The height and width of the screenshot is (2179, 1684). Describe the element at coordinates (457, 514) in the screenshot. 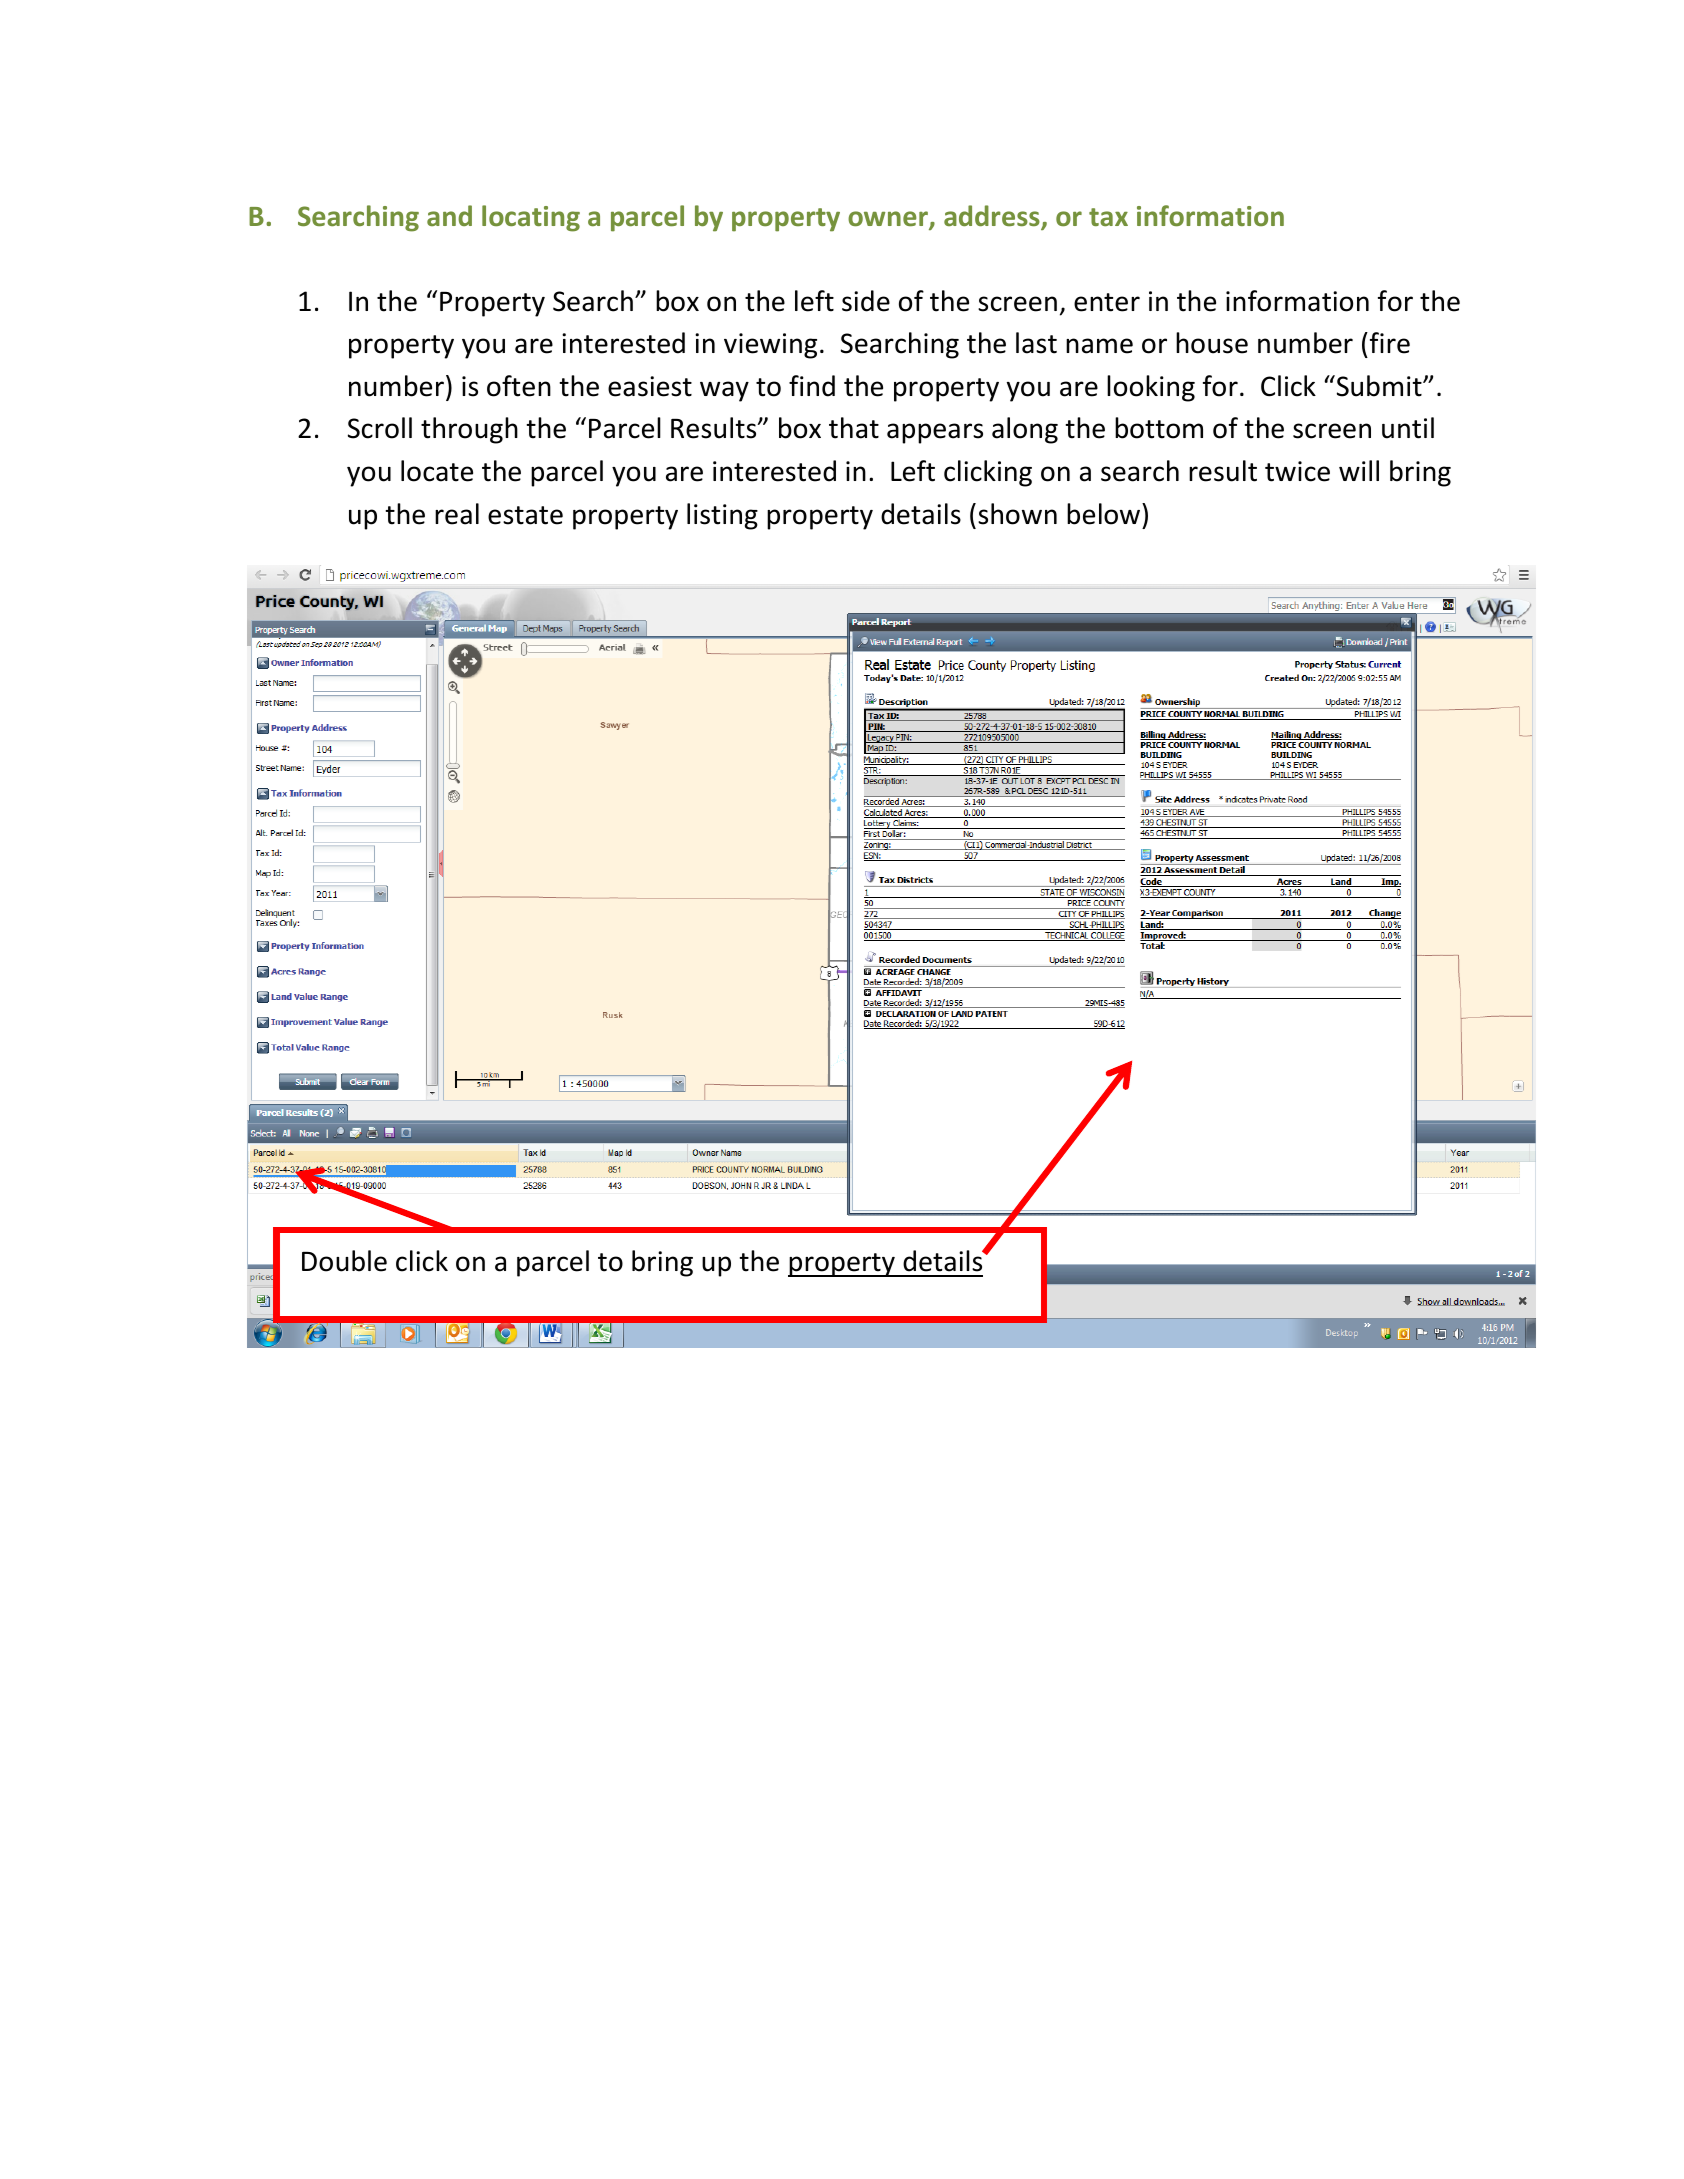

I see `real` at that location.
